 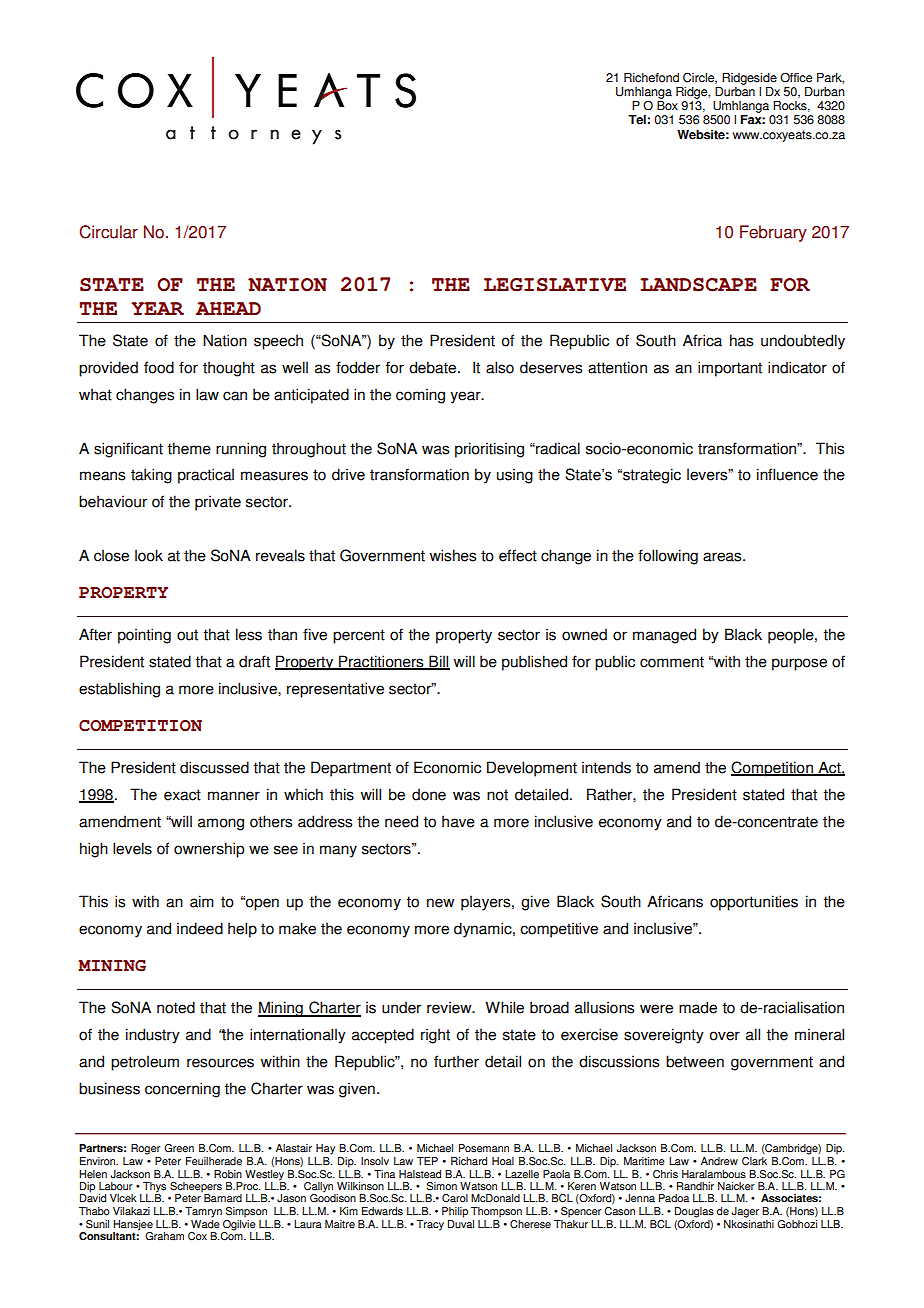 I want to click on Carol, so click(x=455, y=1198).
